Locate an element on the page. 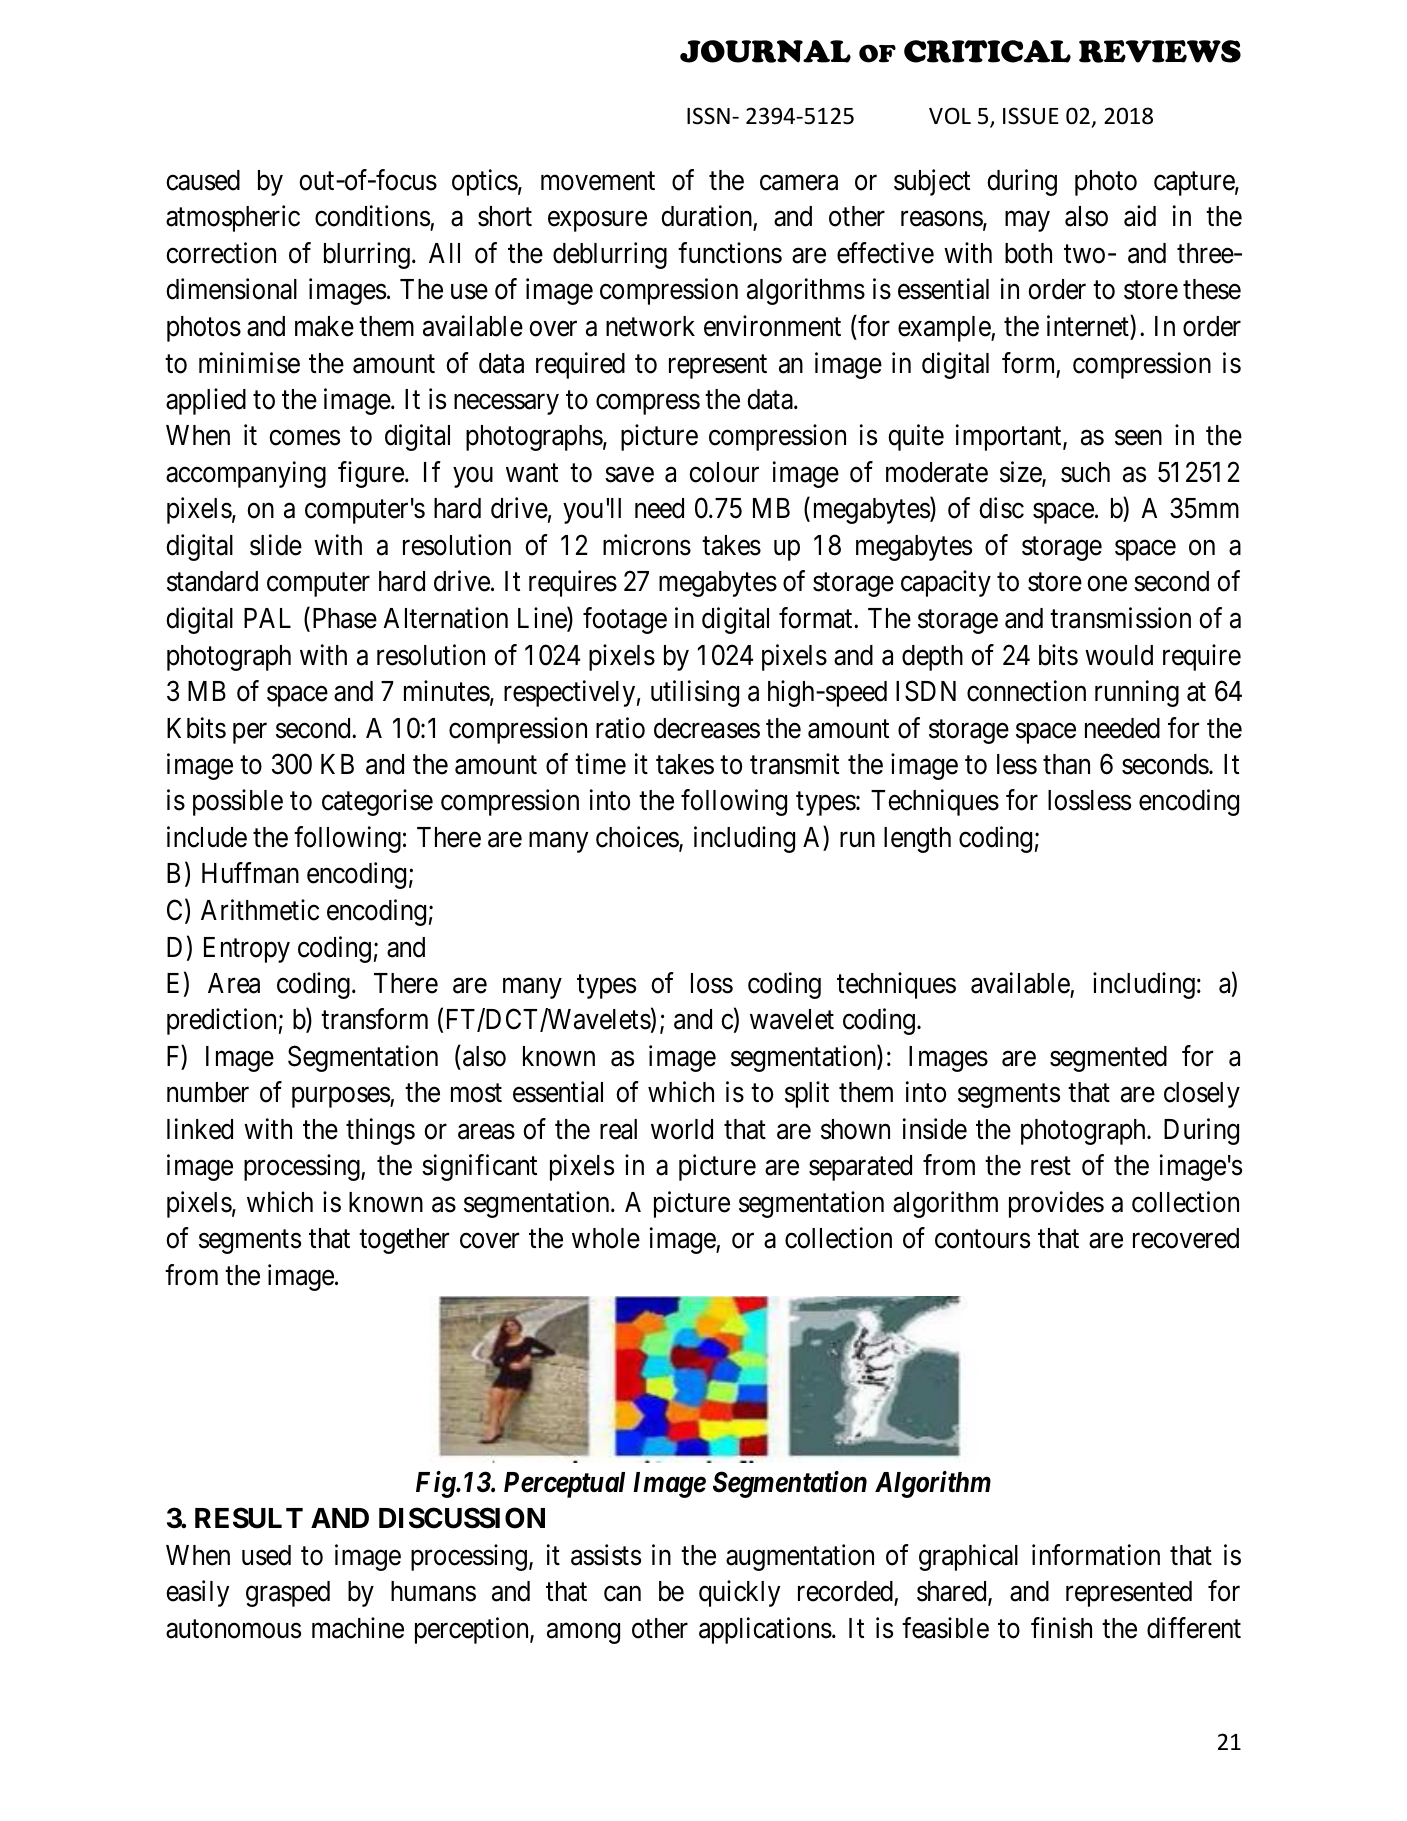 This image has width=1407, height=1821. colour is located at coordinates (724, 472).
